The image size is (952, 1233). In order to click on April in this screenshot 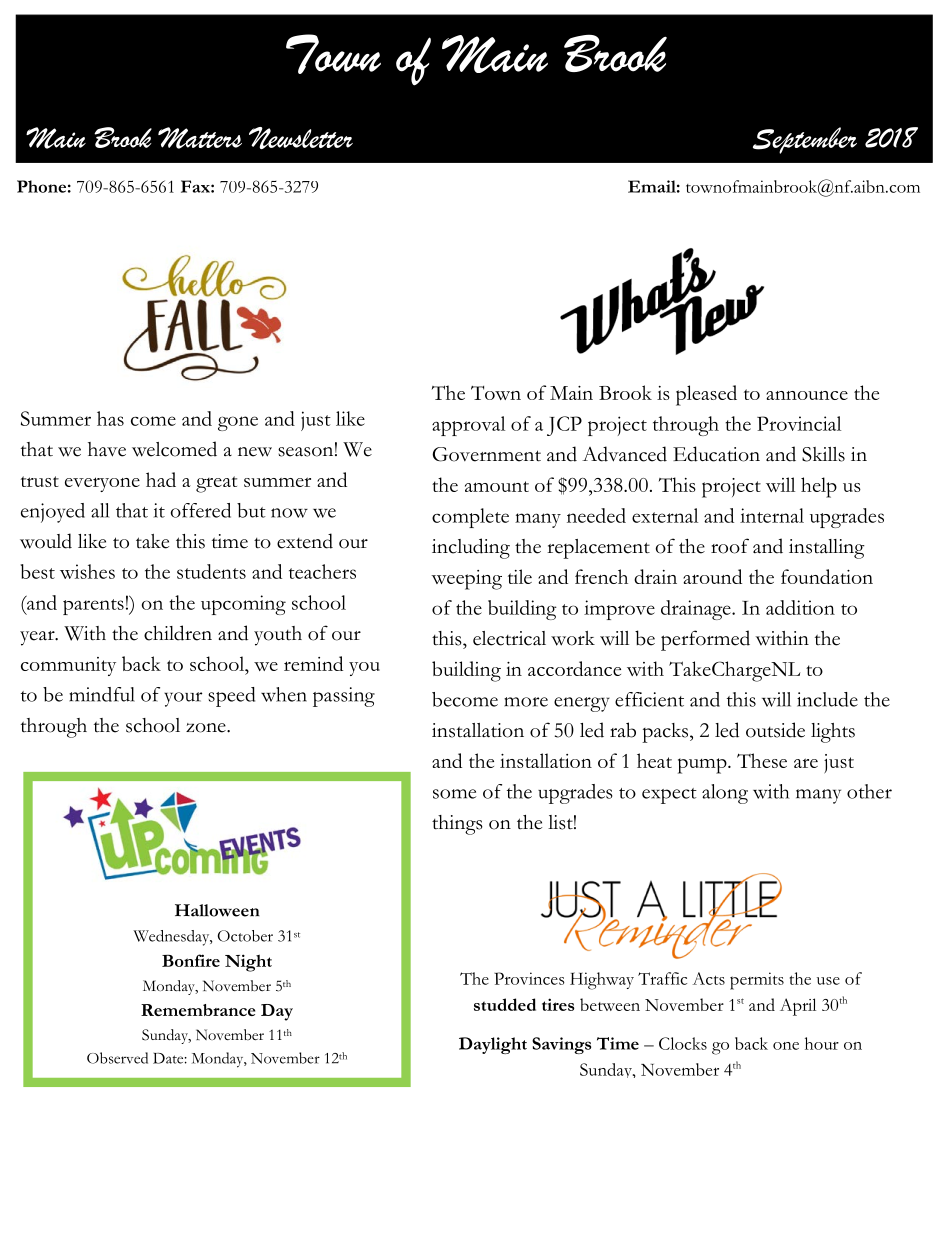, I will do `click(798, 1007)`.
